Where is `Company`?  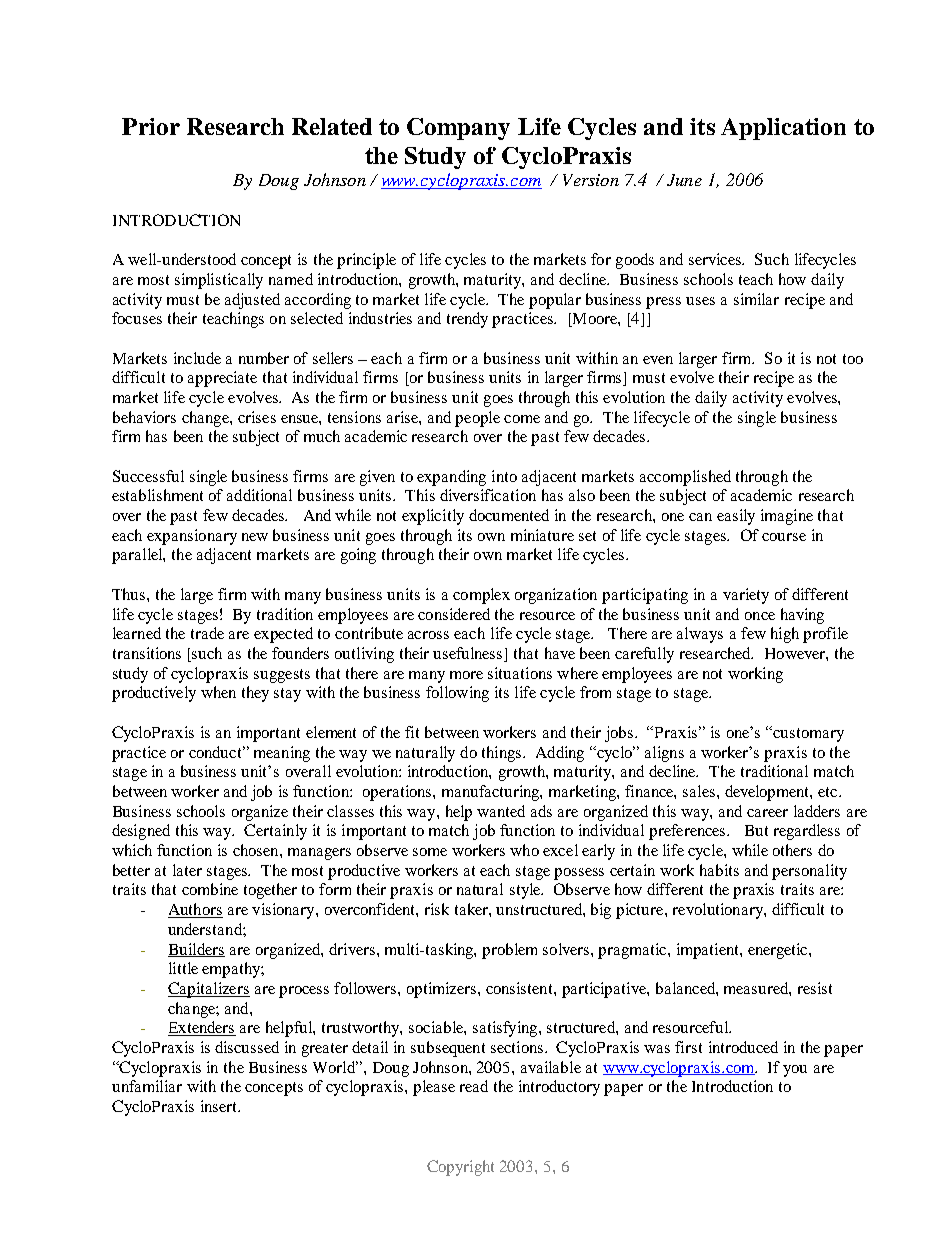 Company is located at coordinates (458, 129).
